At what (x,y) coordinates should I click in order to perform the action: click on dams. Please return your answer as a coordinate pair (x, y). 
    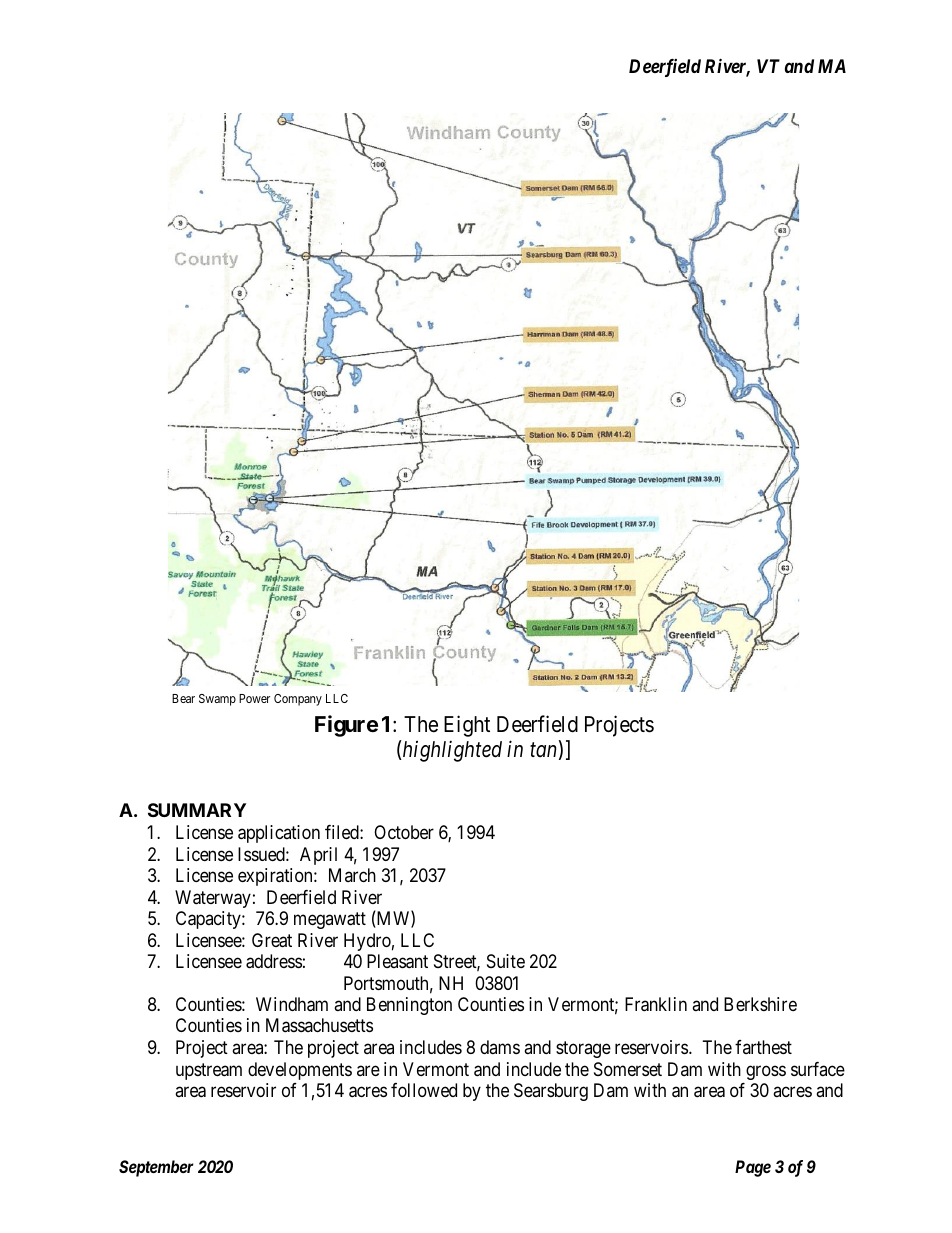
    Looking at the image, I should click on (500, 1047).
